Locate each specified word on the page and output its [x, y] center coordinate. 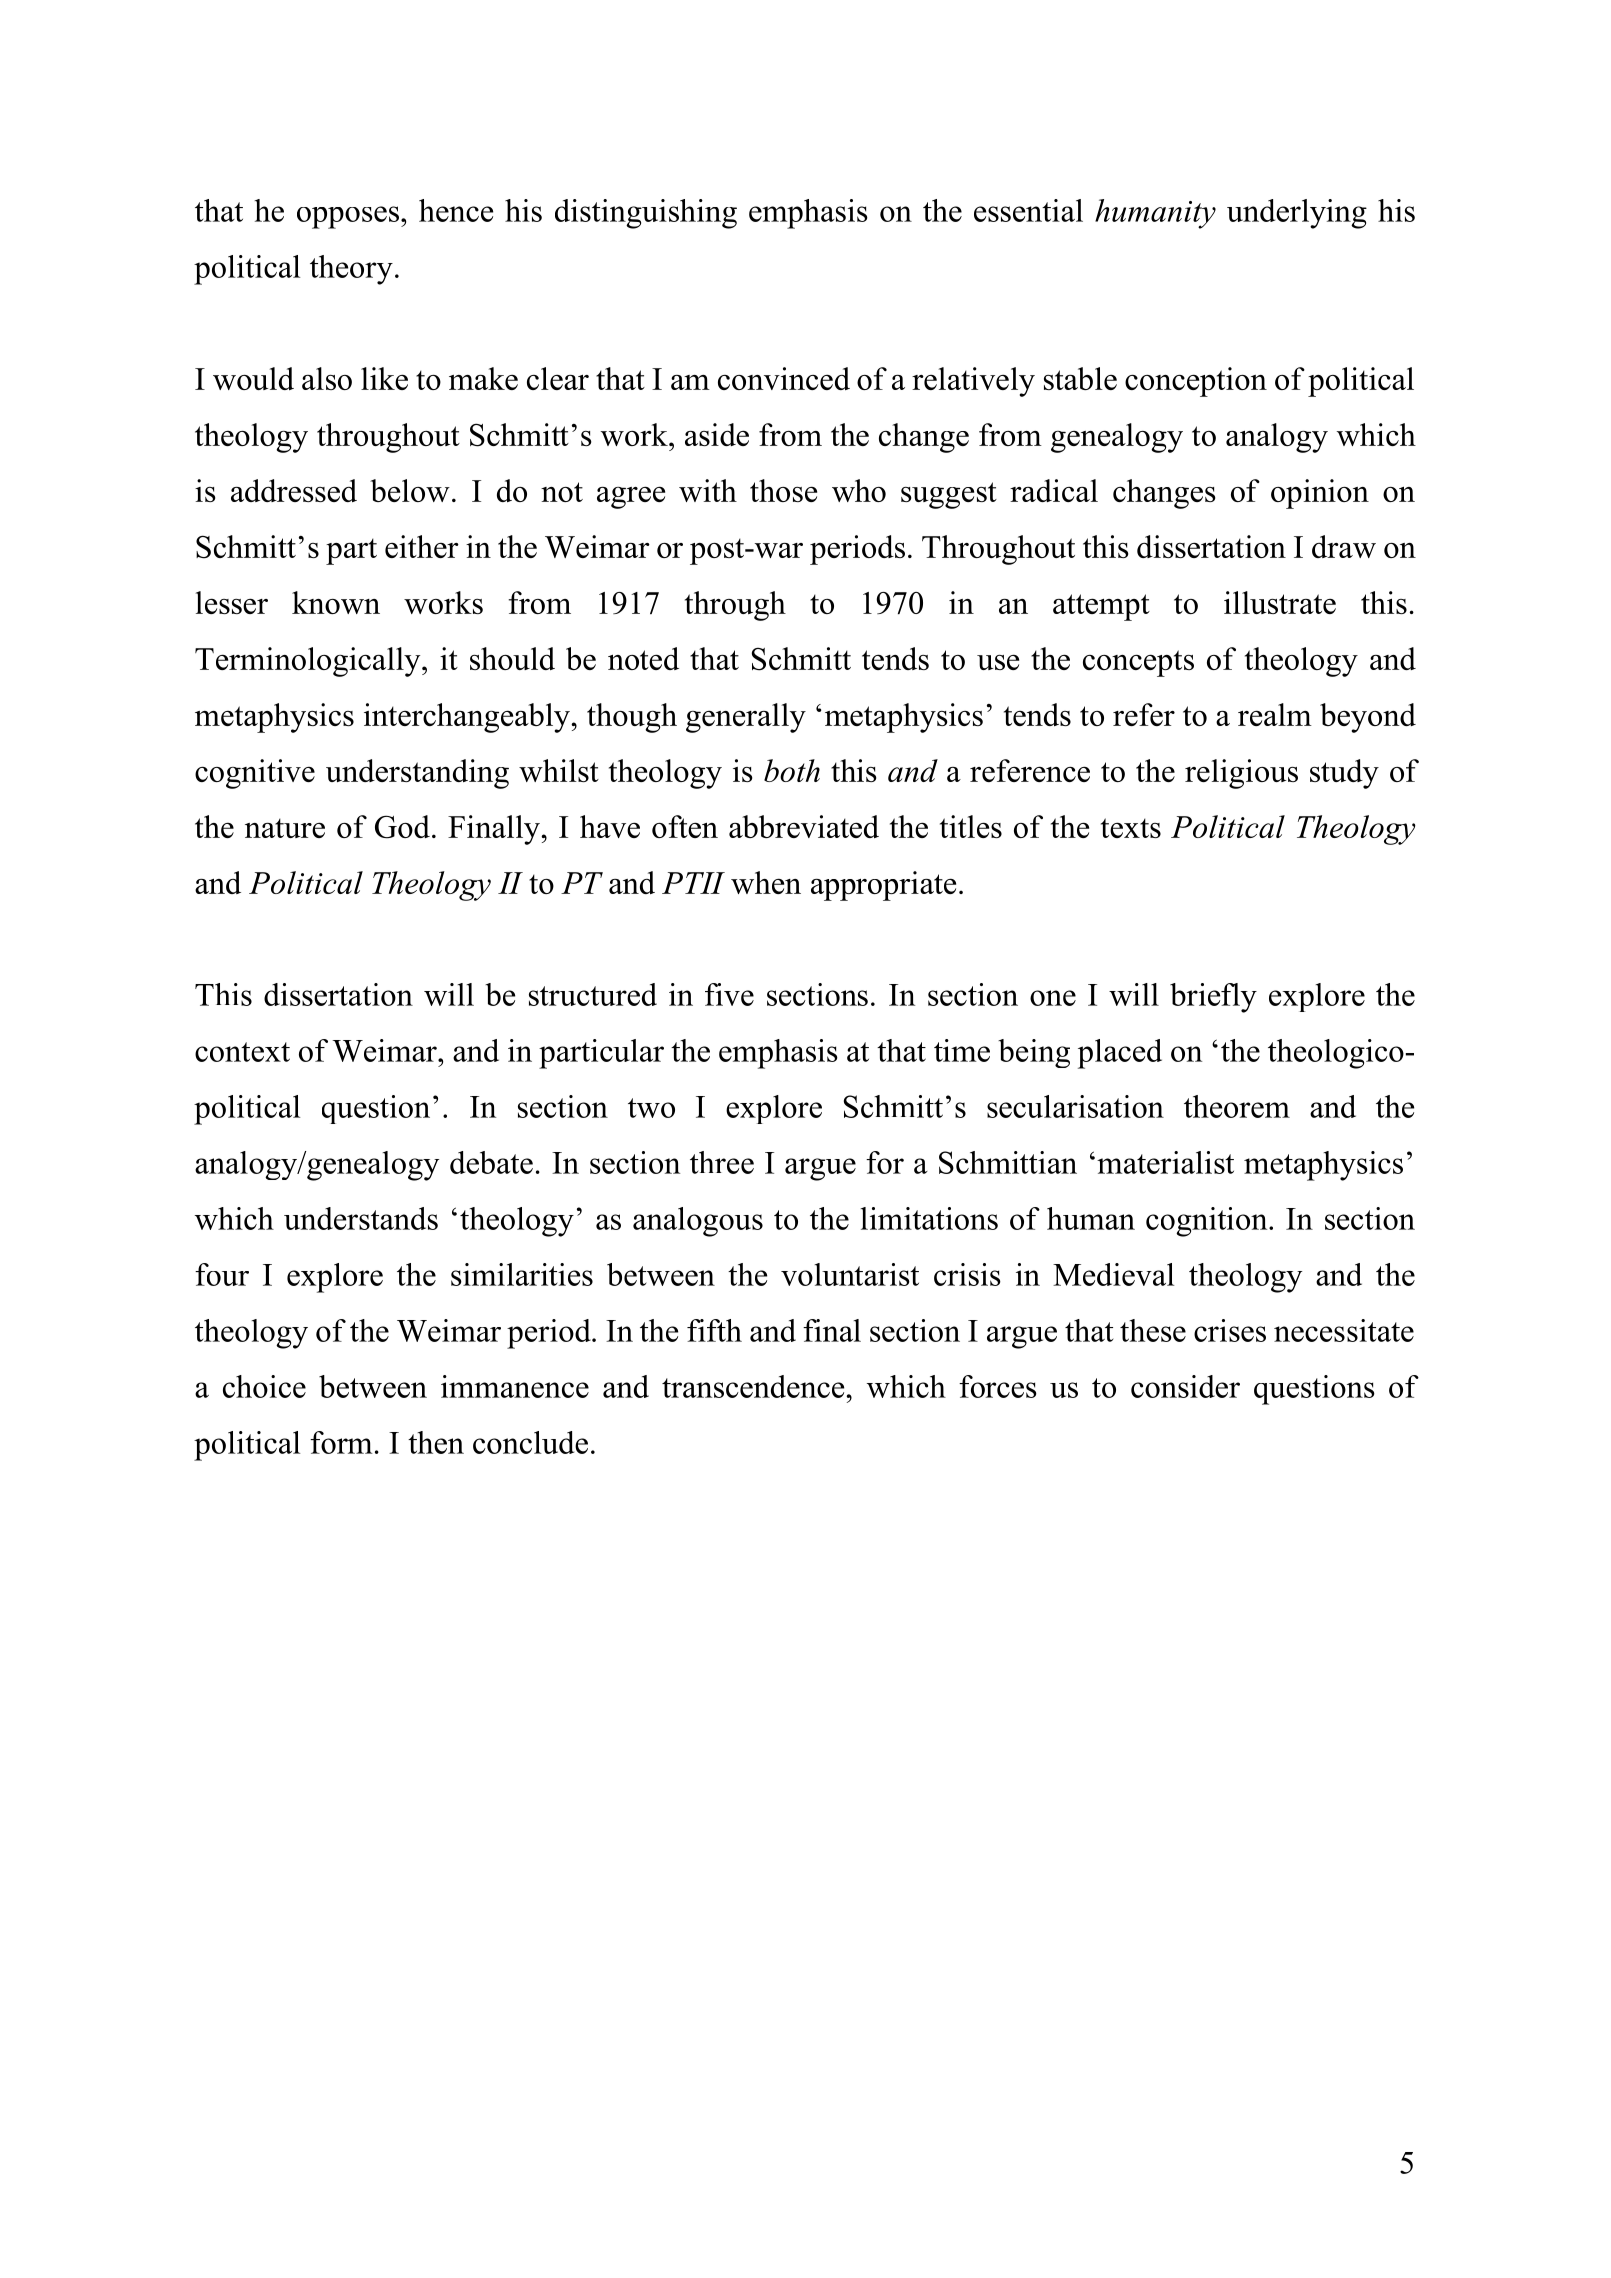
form [341, 1442]
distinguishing [646, 214]
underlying [1297, 214]
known [336, 602]
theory [351, 270]
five [729, 994]
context [242, 1052]
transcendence [754, 1386]
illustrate [1280, 602]
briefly [1213, 998]
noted [643, 658]
